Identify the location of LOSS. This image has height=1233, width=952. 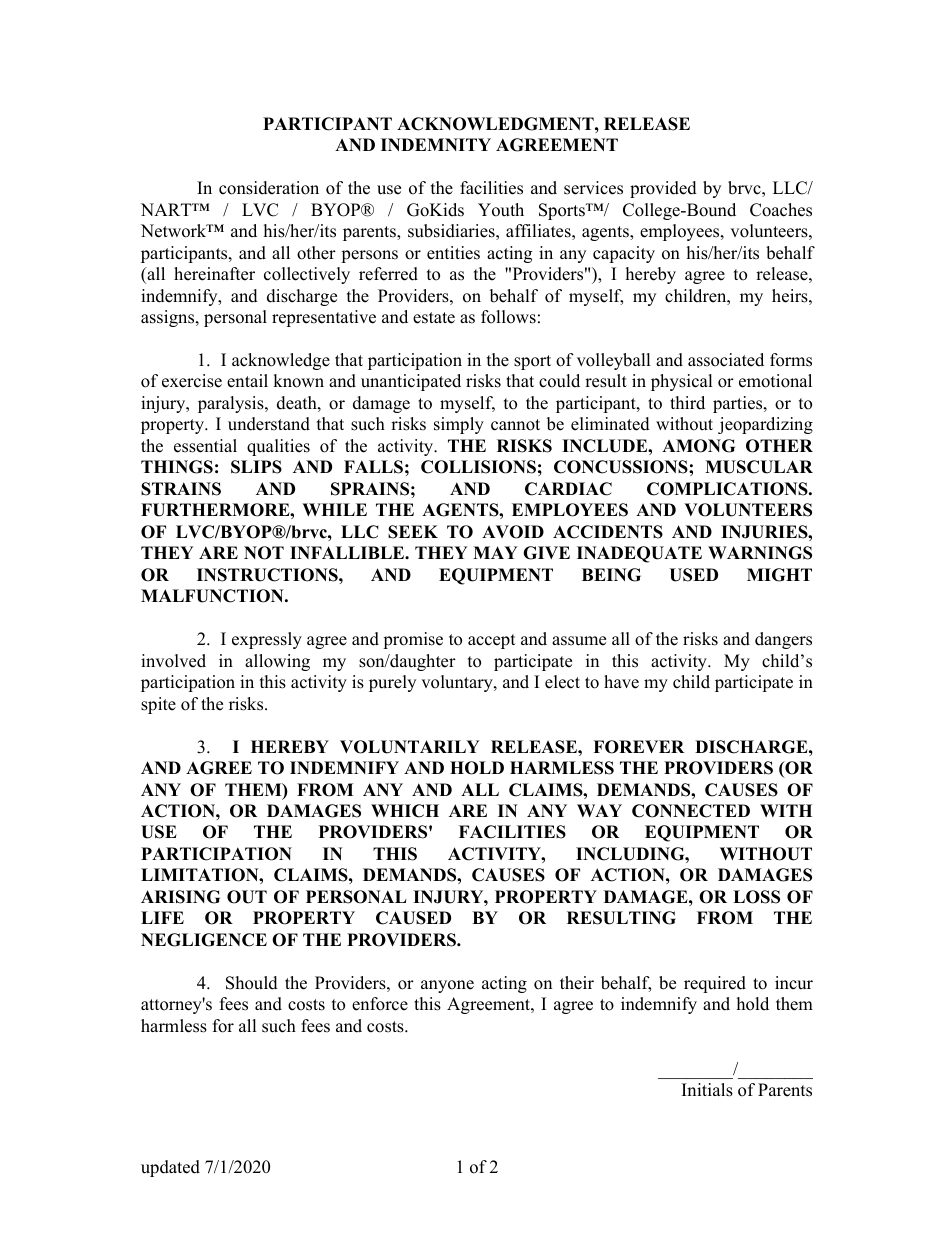
(756, 897).
